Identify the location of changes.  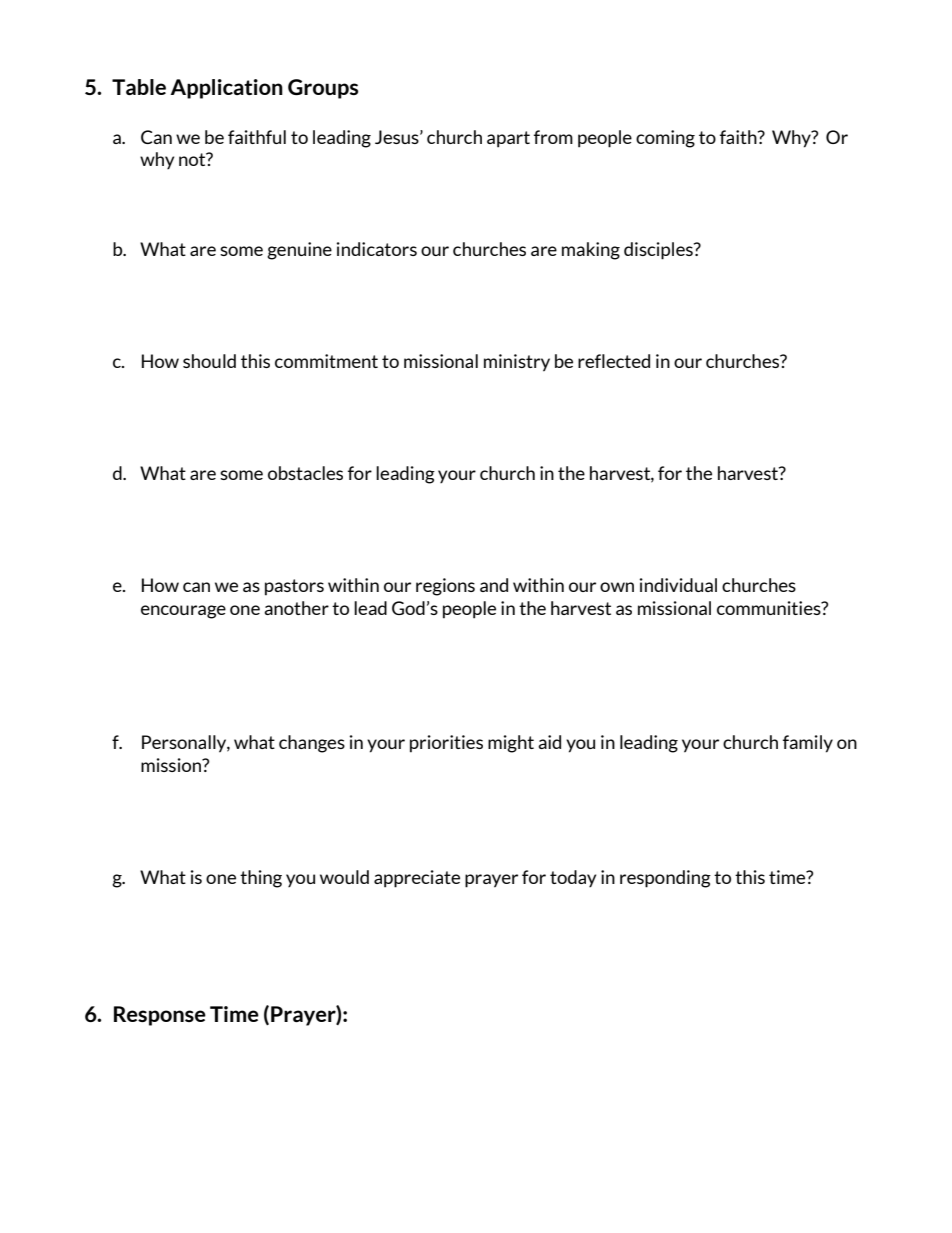
(312, 744).
